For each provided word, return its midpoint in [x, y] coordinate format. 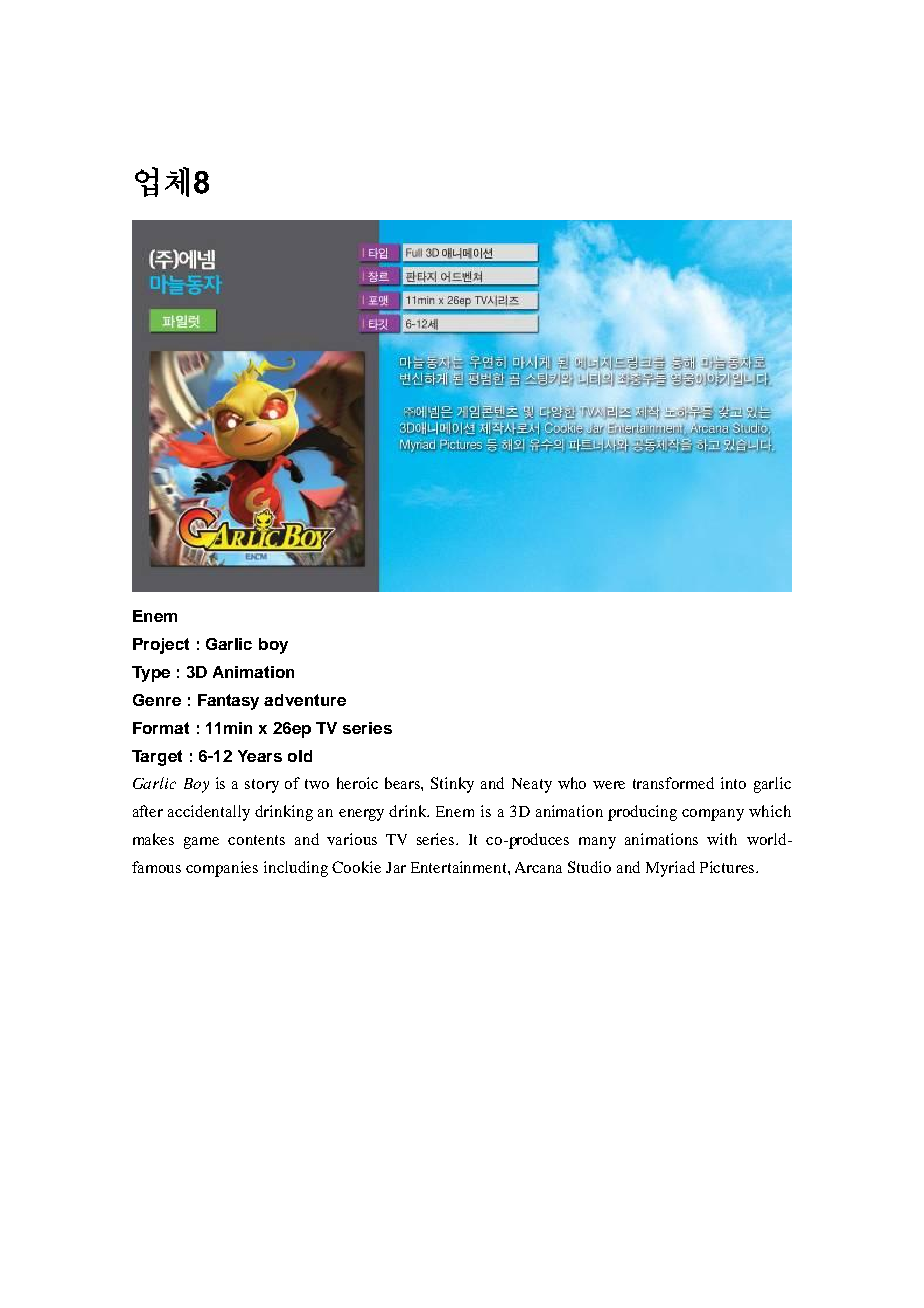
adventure [305, 700]
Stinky [452, 785]
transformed [673, 783]
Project [161, 646]
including [296, 869]
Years [260, 756]
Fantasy [228, 702]
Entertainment [460, 867]
